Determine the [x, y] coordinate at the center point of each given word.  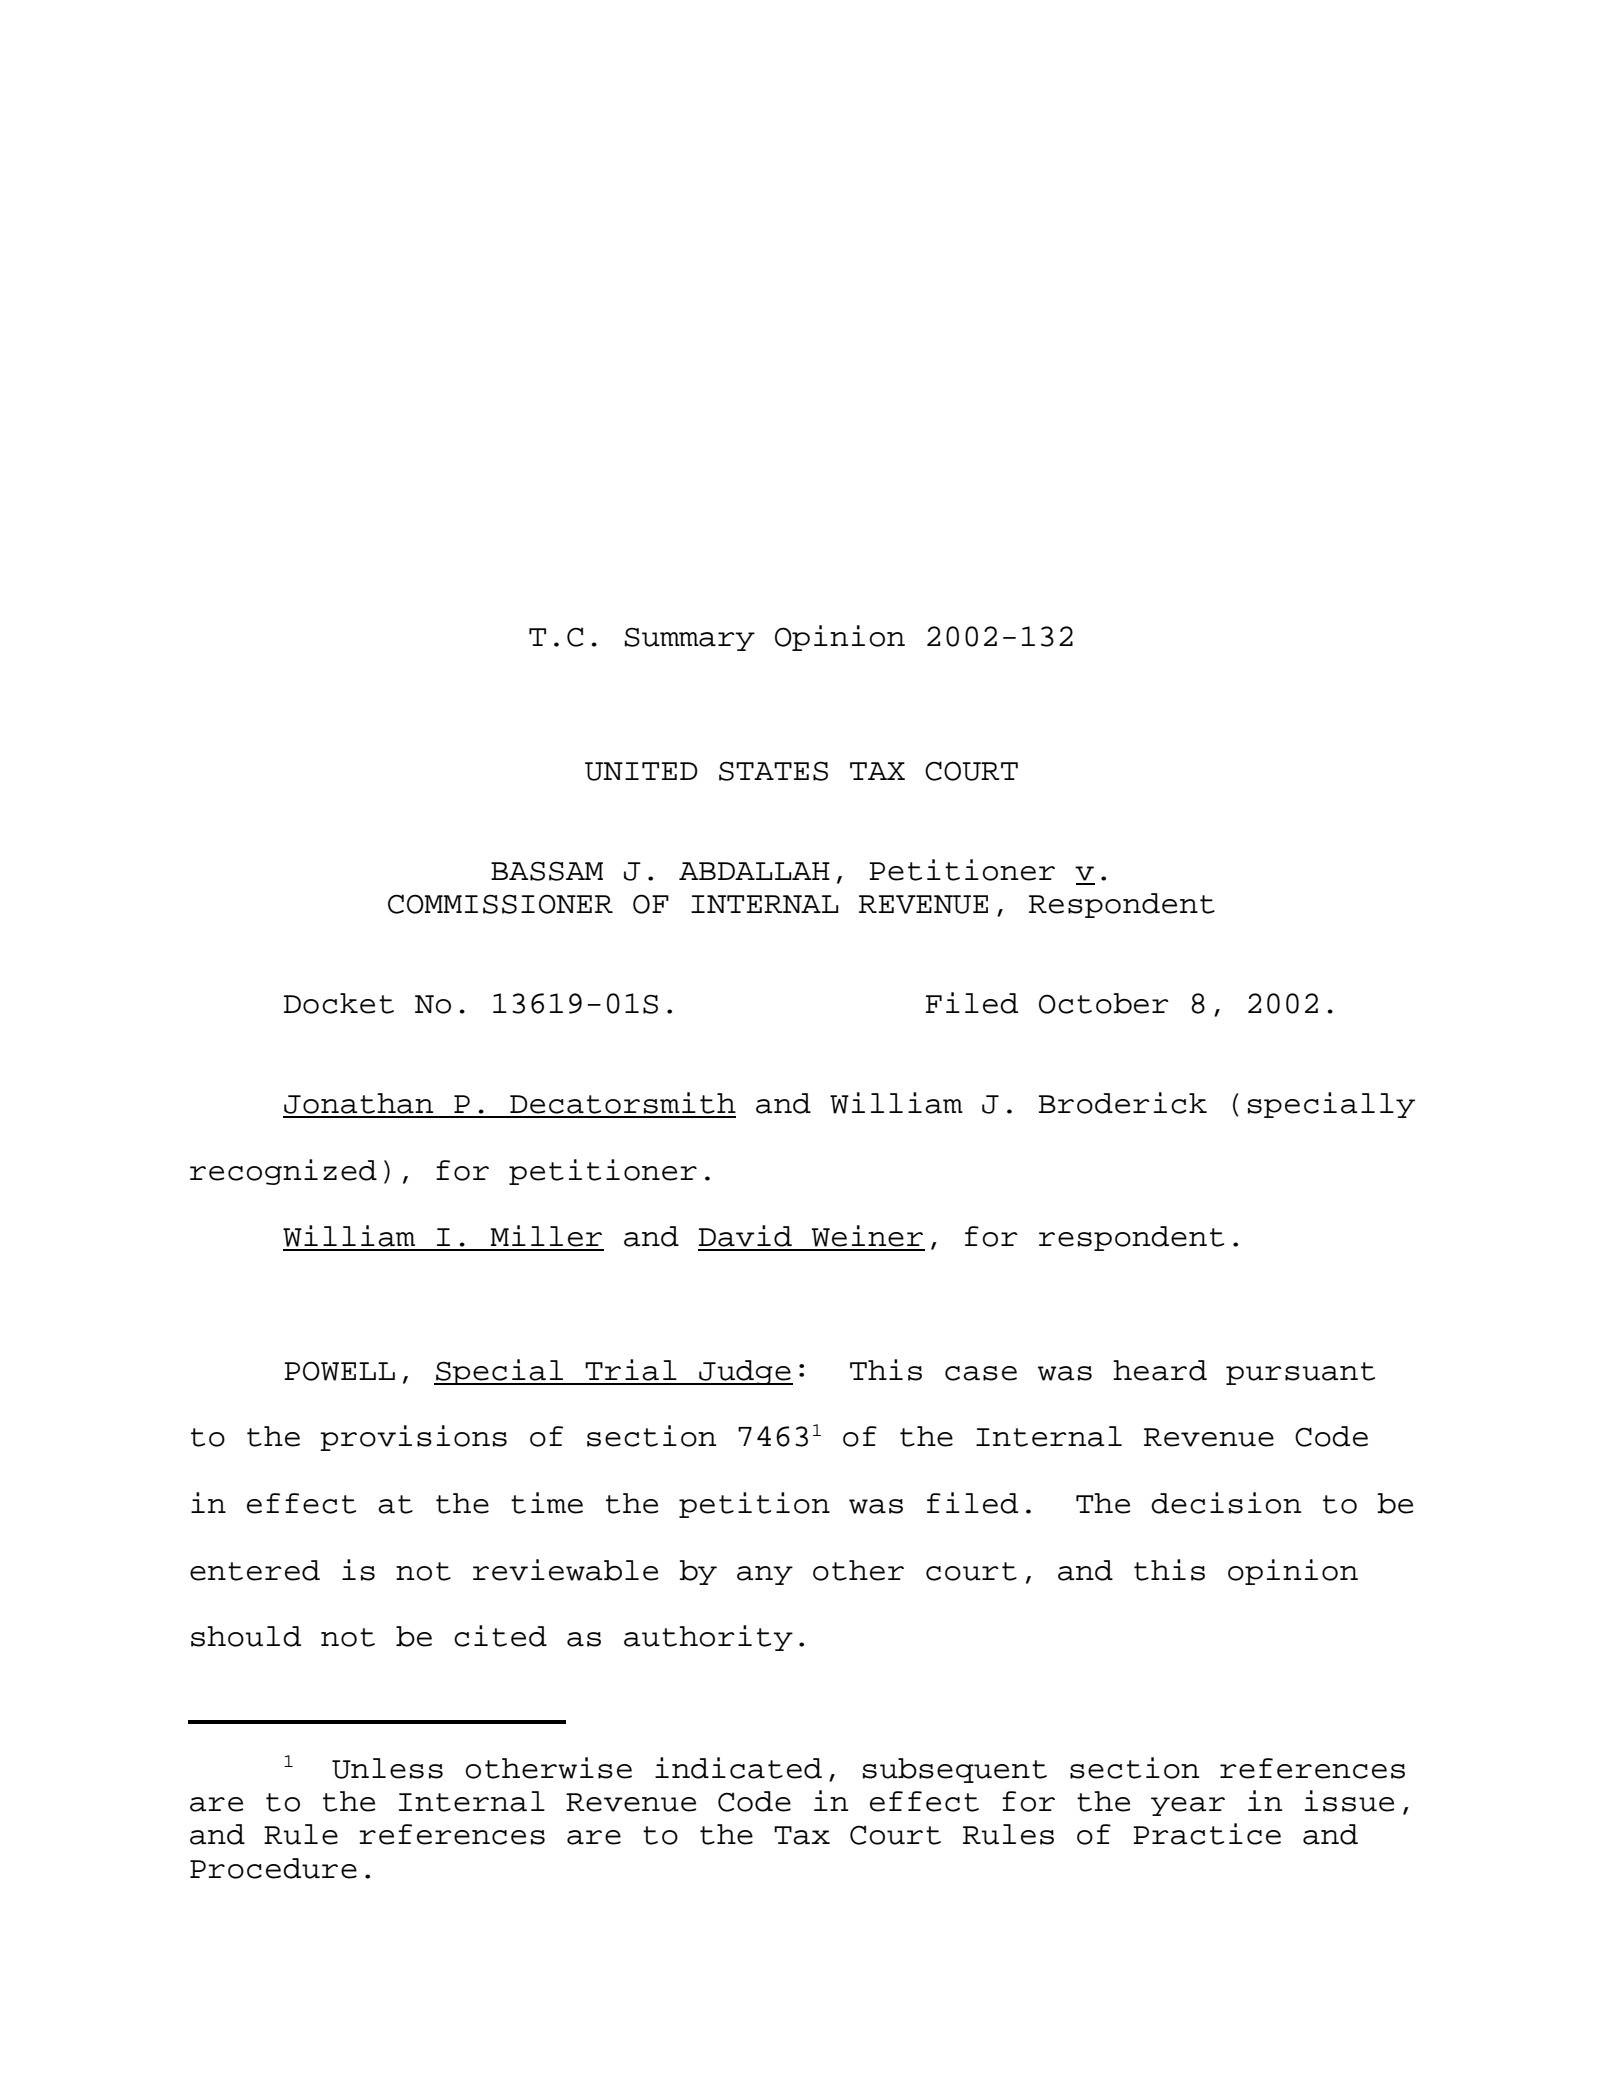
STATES [773, 771]
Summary [690, 639]
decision [1226, 1503]
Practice [1207, 1834]
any [765, 1575]
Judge [745, 1372]
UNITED [641, 771]
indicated [738, 1768]
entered [255, 1570]
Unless [387, 1768]
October [1104, 1003]
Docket [339, 1003]
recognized [283, 1172]
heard [1160, 1370]
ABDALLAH [754, 871]
